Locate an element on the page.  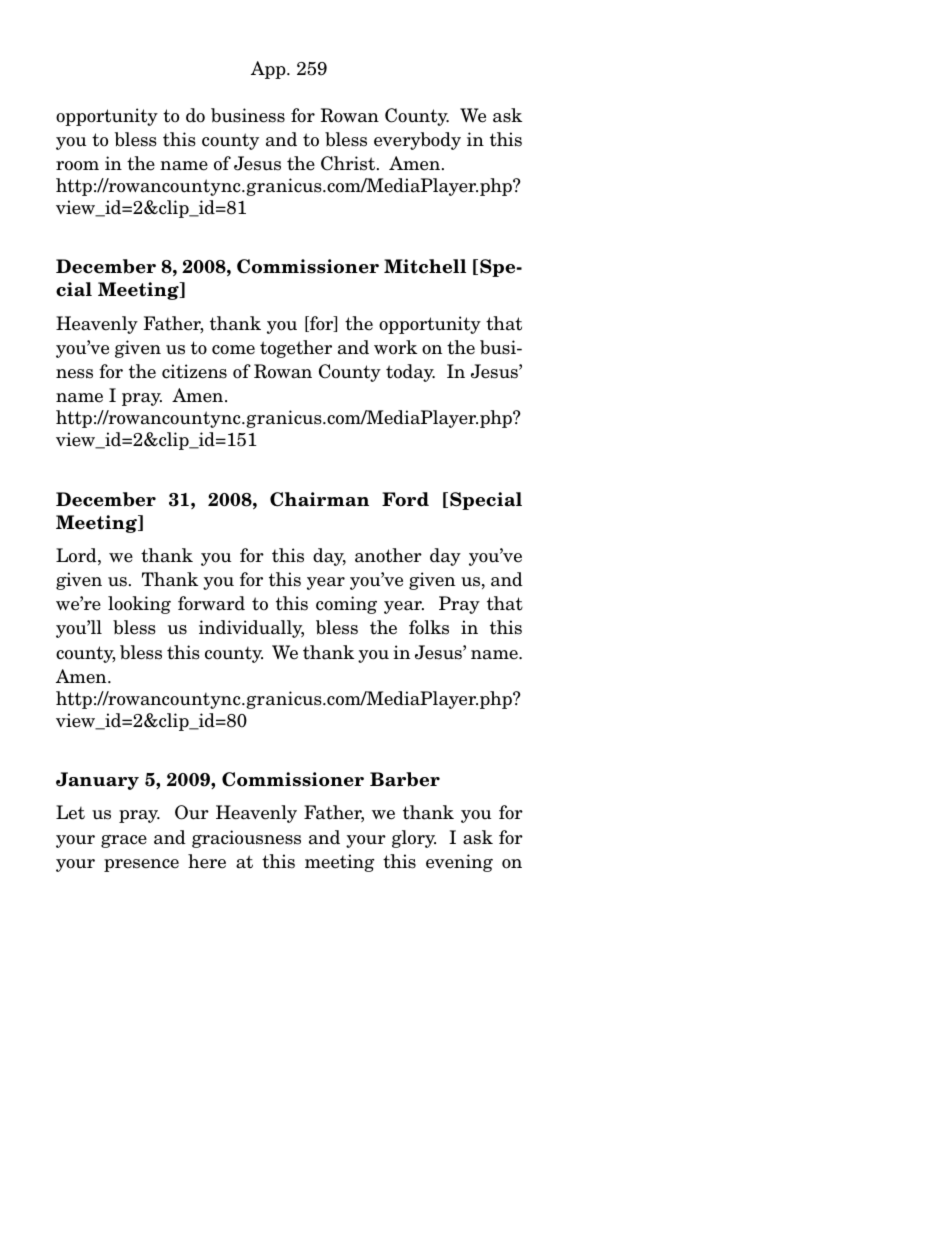
folks is located at coordinates (429, 627).
